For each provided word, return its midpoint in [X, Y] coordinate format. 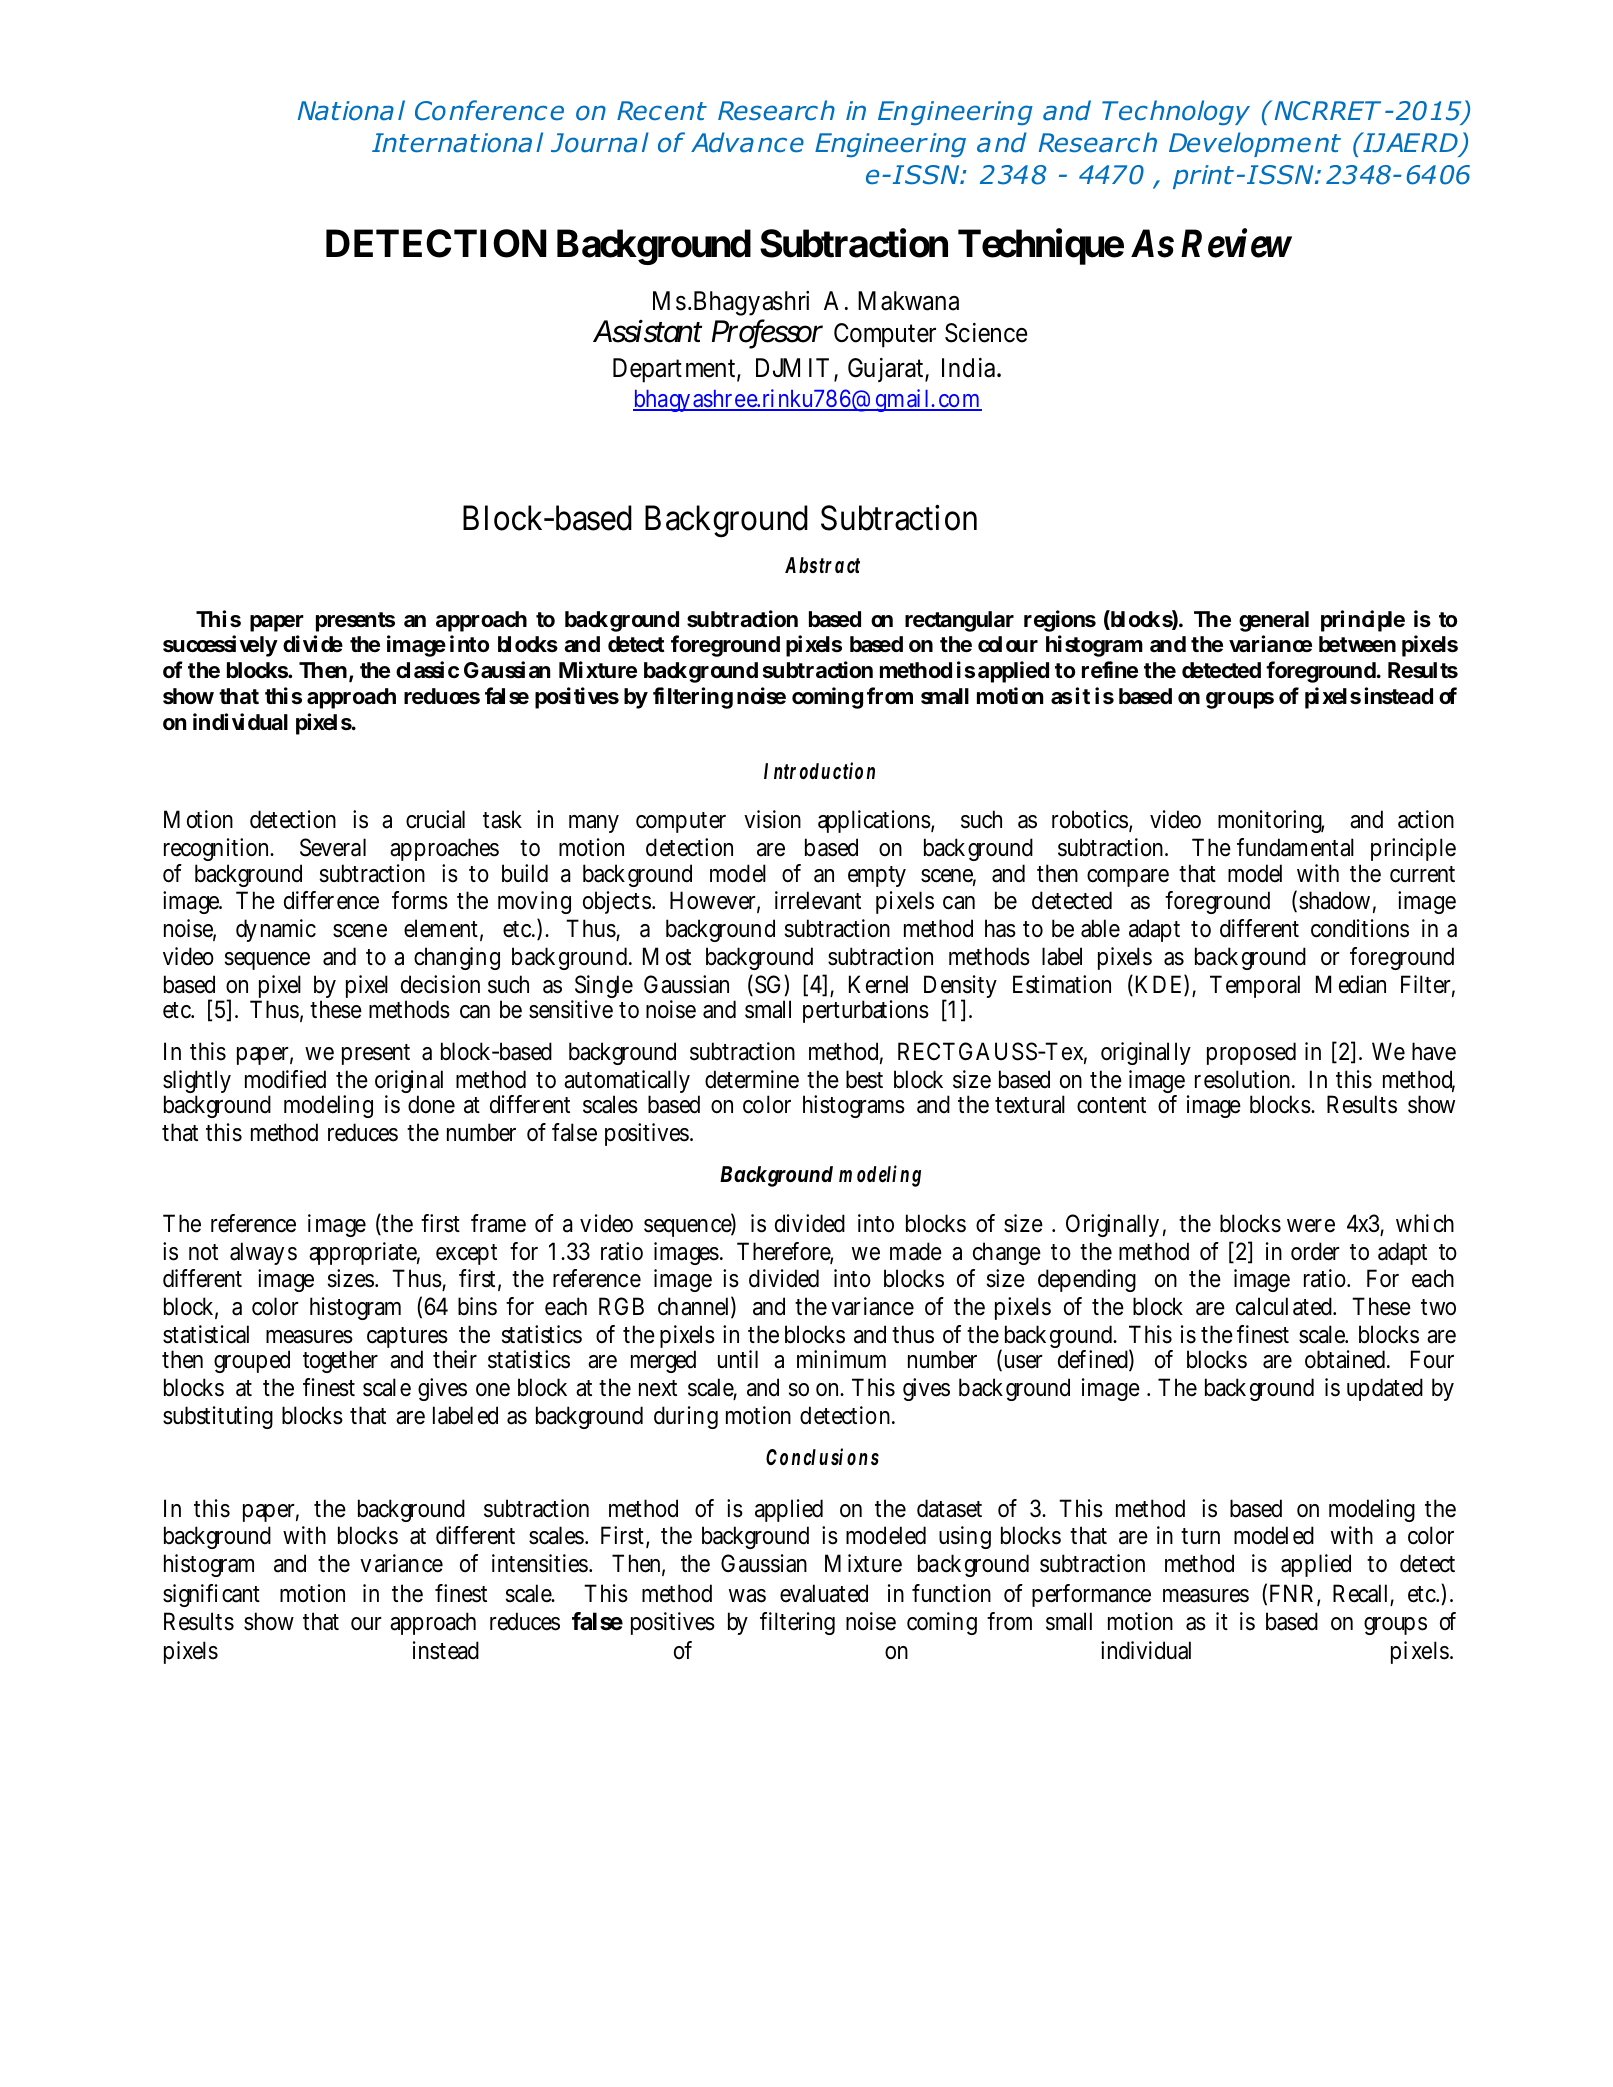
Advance [747, 142]
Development [1255, 144]
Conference [489, 110]
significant [211, 1595]
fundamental [1295, 847]
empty [877, 876]
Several [333, 847]
